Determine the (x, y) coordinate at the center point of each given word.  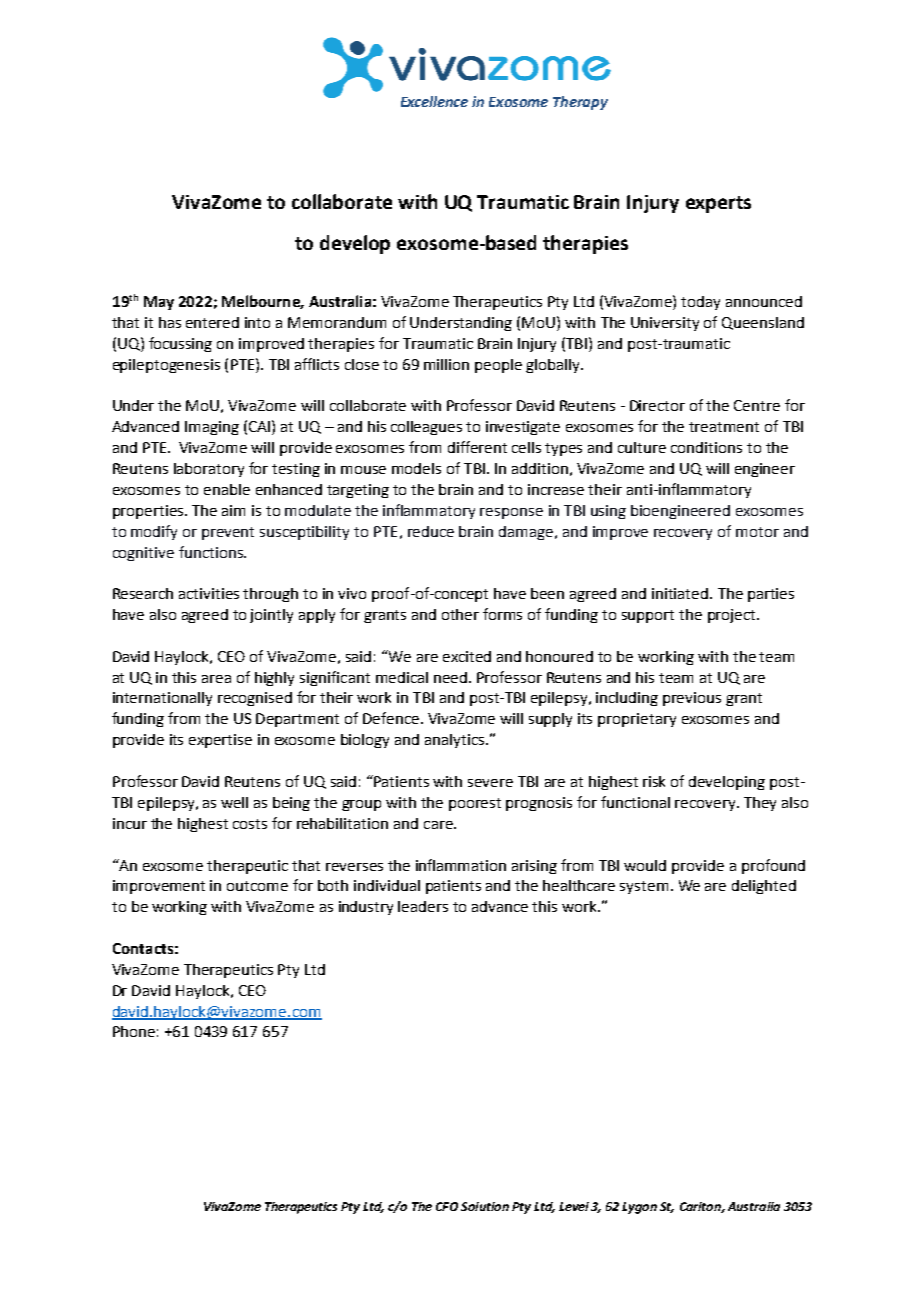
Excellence (434, 101)
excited (467, 656)
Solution (485, 1206)
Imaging (212, 428)
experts (718, 204)
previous (692, 699)
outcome (257, 886)
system (644, 887)
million (446, 364)
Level (574, 1206)
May (159, 303)
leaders (423, 906)
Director (657, 405)
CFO (447, 1206)
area (216, 679)
